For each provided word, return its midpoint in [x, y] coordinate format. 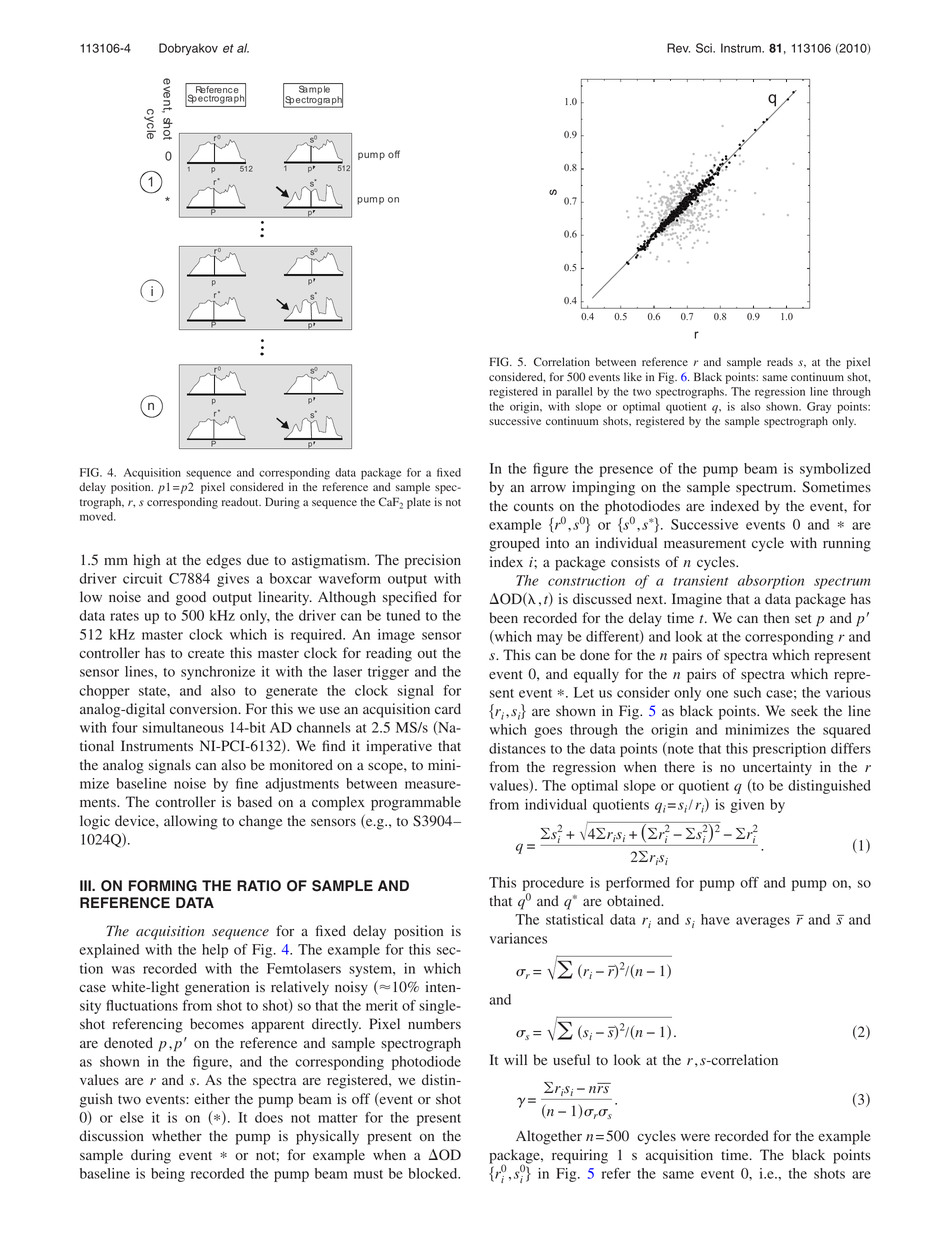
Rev [678, 48]
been [503, 618]
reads [780, 361]
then [776, 617]
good [191, 598]
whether [177, 1135]
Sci [705, 48]
